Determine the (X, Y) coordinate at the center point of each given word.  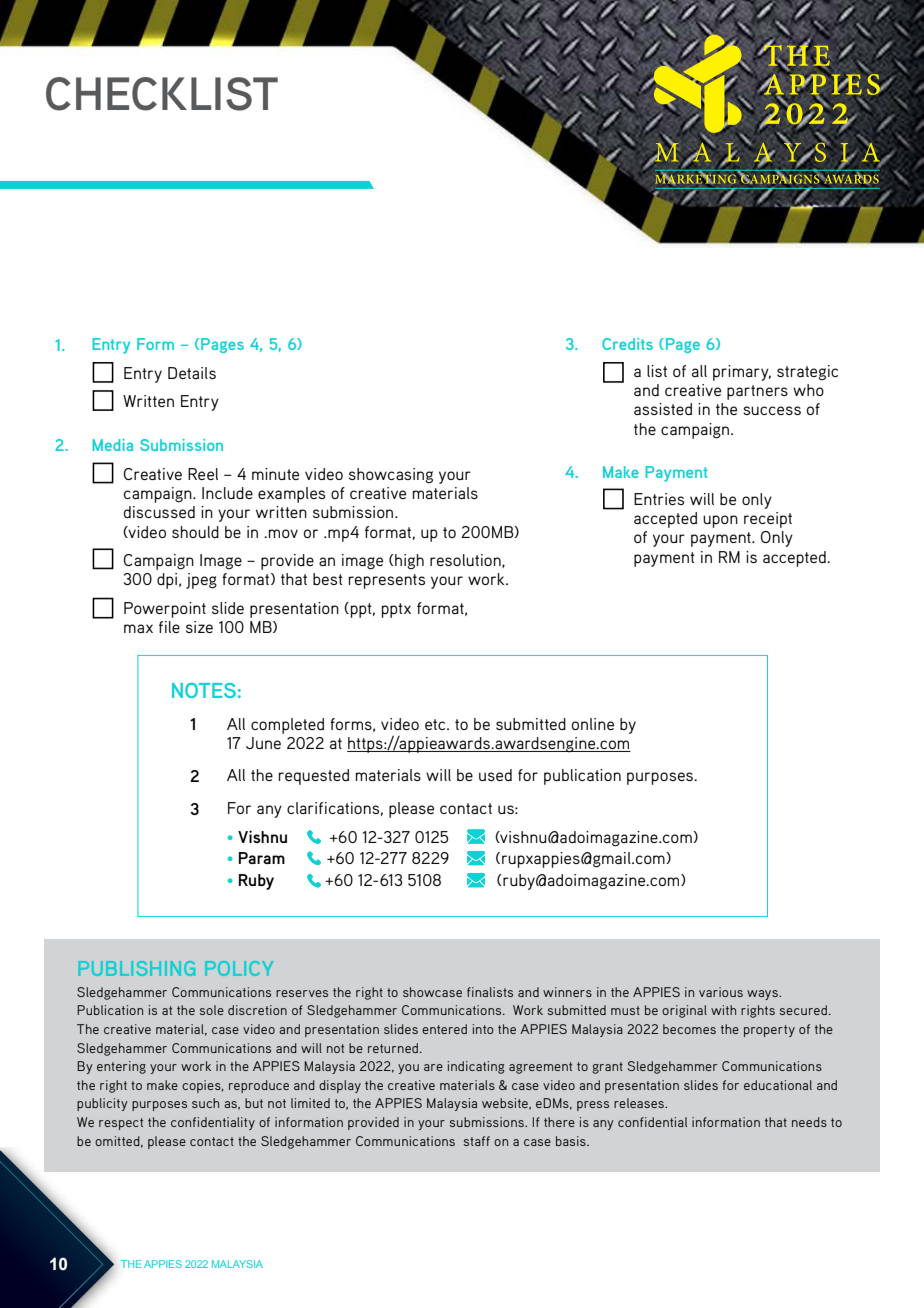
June (263, 743)
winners (567, 992)
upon (720, 521)
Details (192, 373)
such (205, 1103)
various (721, 992)
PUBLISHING (137, 968)
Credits (627, 344)
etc (436, 724)
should (195, 532)
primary (742, 373)
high (408, 562)
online (593, 724)
